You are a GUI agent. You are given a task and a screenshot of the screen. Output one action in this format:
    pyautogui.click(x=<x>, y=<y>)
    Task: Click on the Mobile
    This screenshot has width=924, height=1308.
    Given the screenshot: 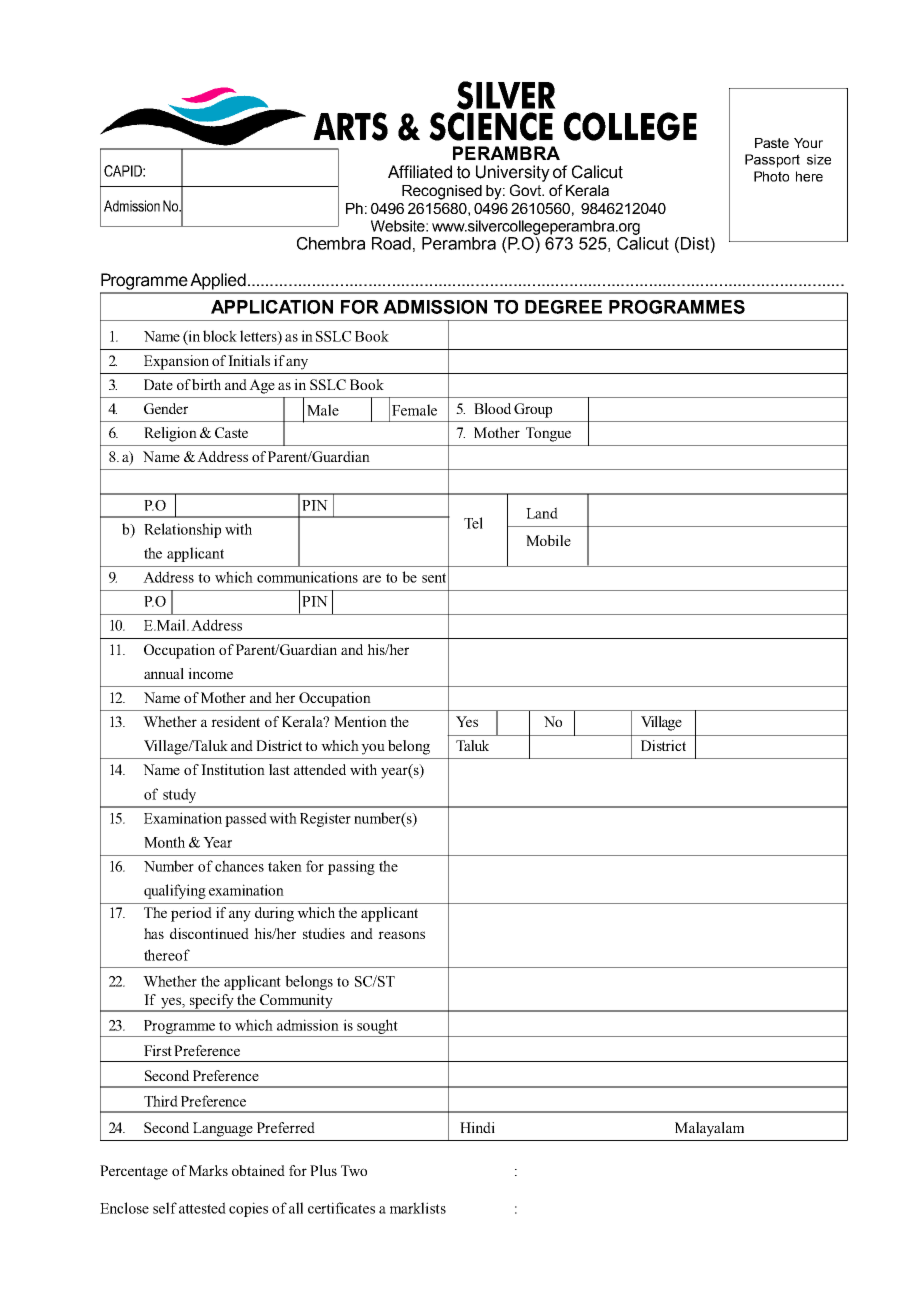 What is the action you would take?
    pyautogui.click(x=548, y=540)
